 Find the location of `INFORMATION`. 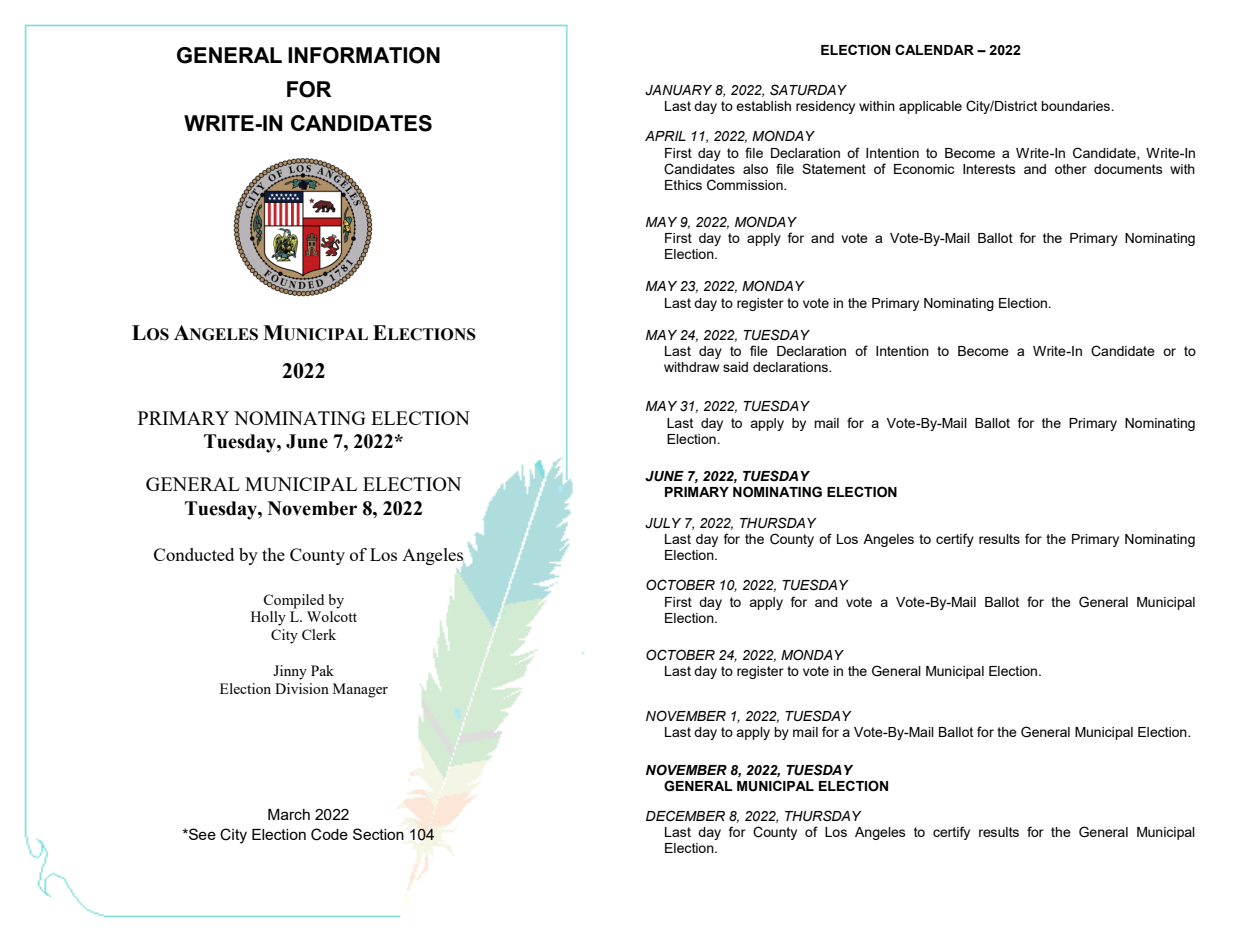

INFORMATION is located at coordinates (364, 55).
